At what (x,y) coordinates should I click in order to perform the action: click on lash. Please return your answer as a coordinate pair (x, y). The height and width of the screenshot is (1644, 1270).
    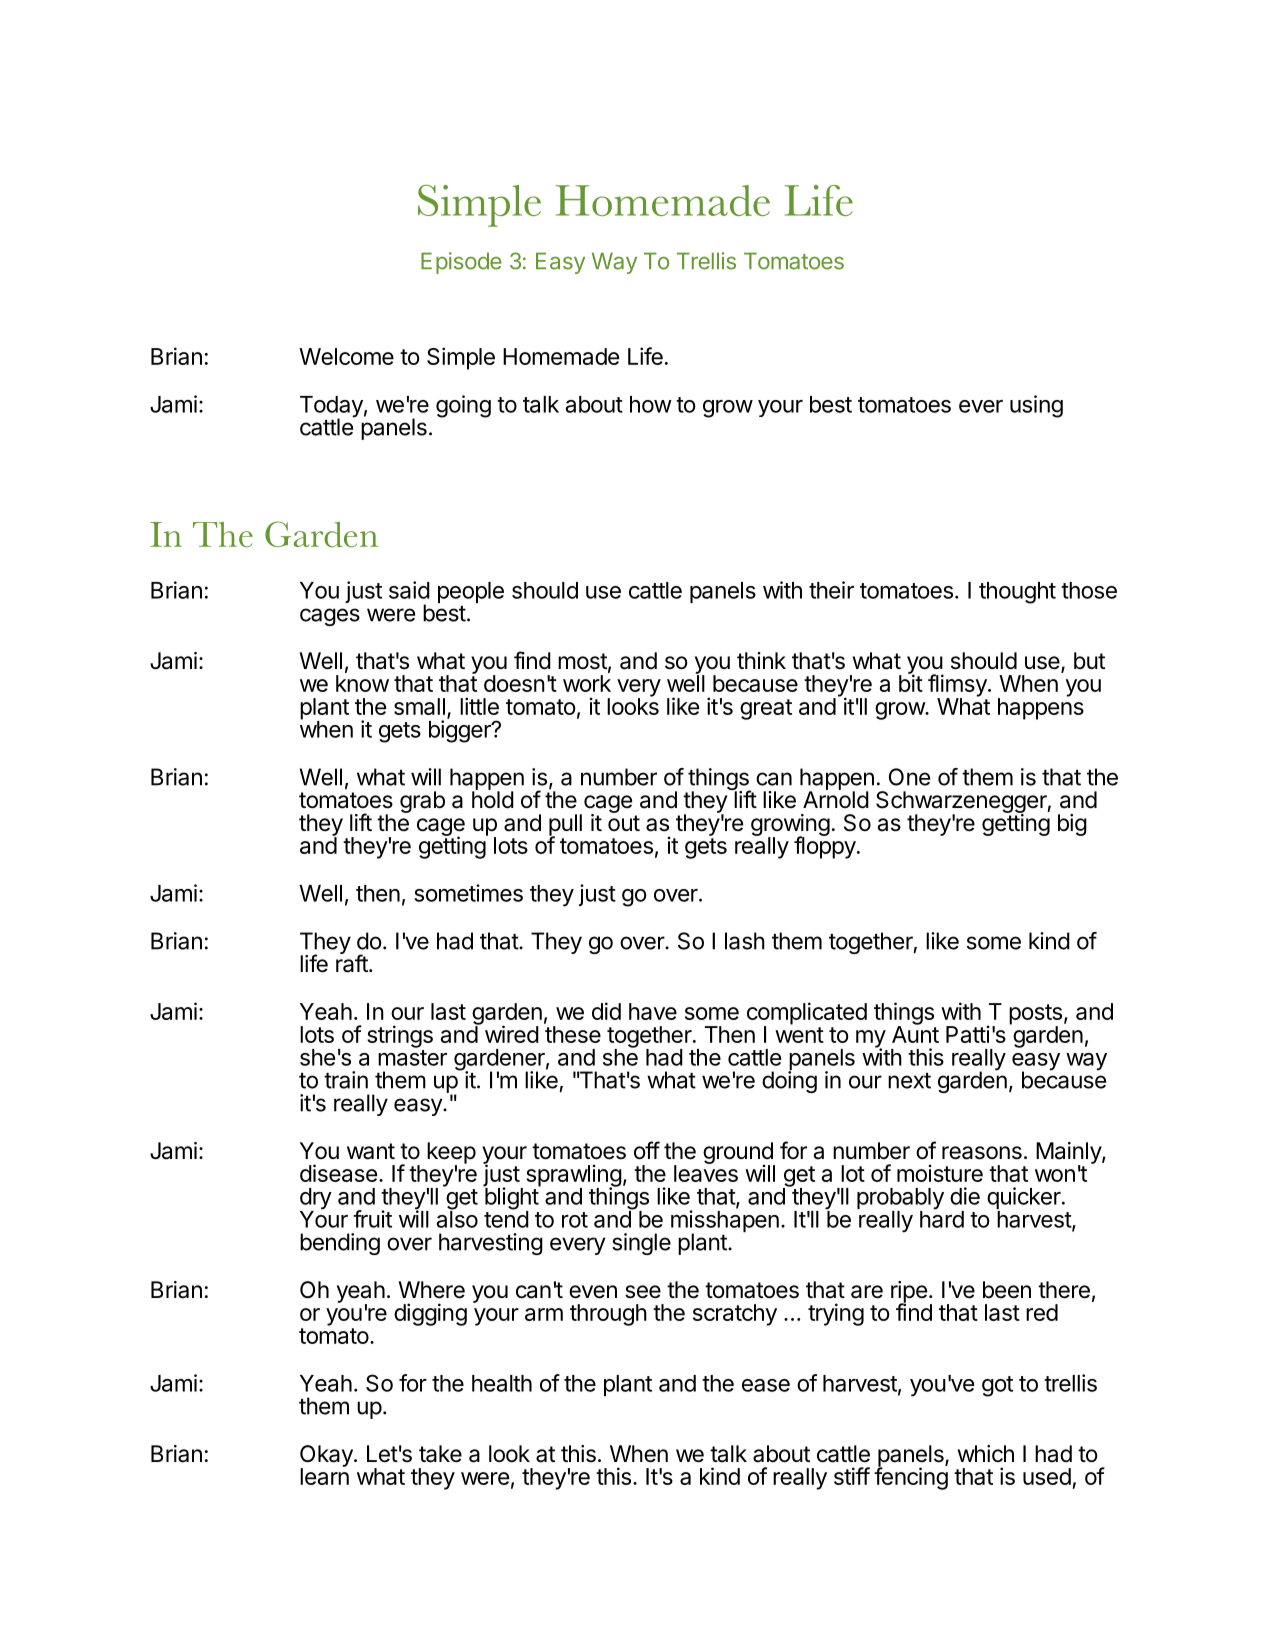
    Looking at the image, I should click on (745, 941).
